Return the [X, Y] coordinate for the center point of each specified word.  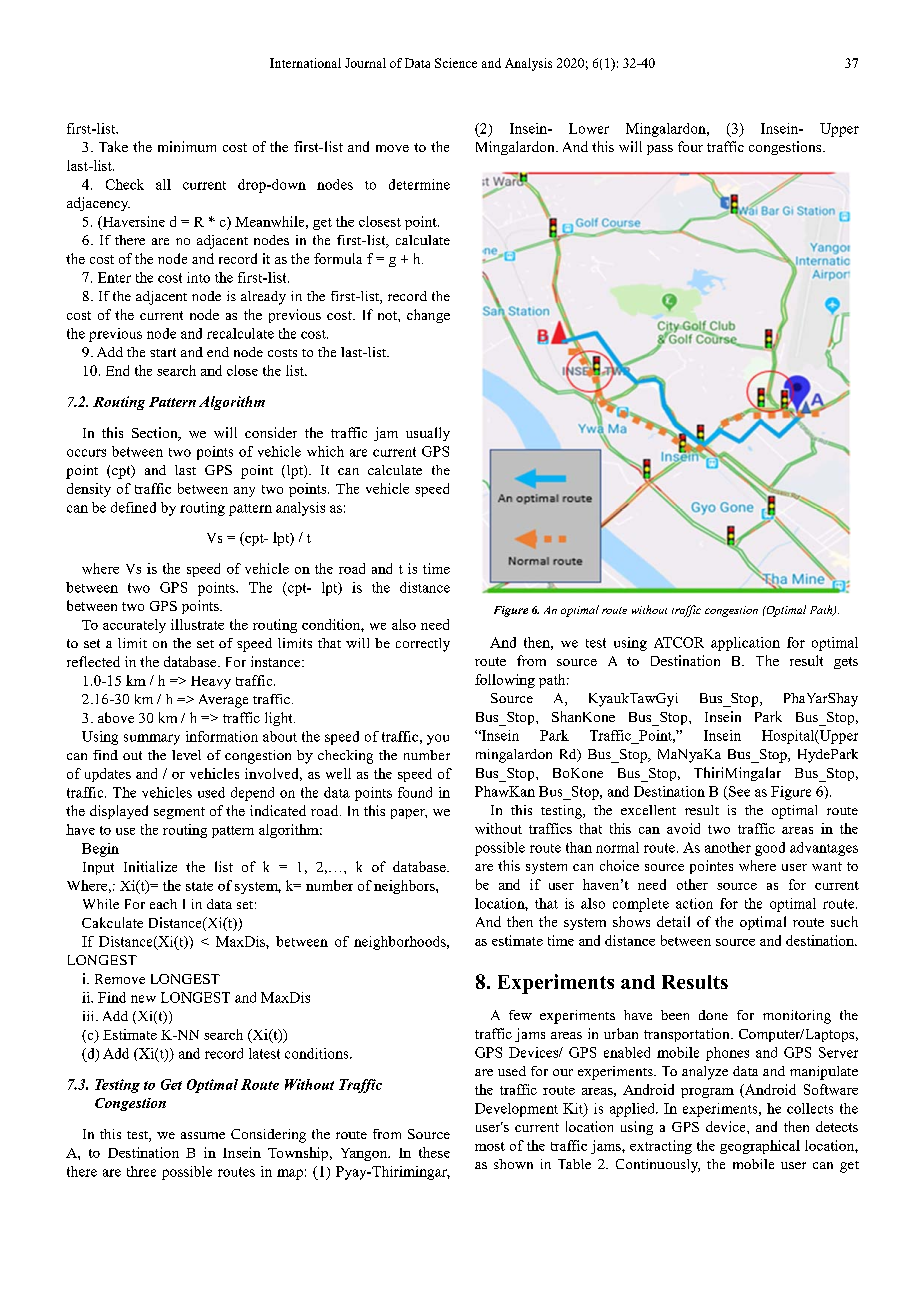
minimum [187, 146]
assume [203, 1135]
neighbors [405, 887]
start [163, 352]
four [690, 146]
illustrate [197, 624]
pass [660, 150]
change [428, 316]
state [199, 886]
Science [456, 63]
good [770, 849]
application [745, 644]
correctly [423, 645]
